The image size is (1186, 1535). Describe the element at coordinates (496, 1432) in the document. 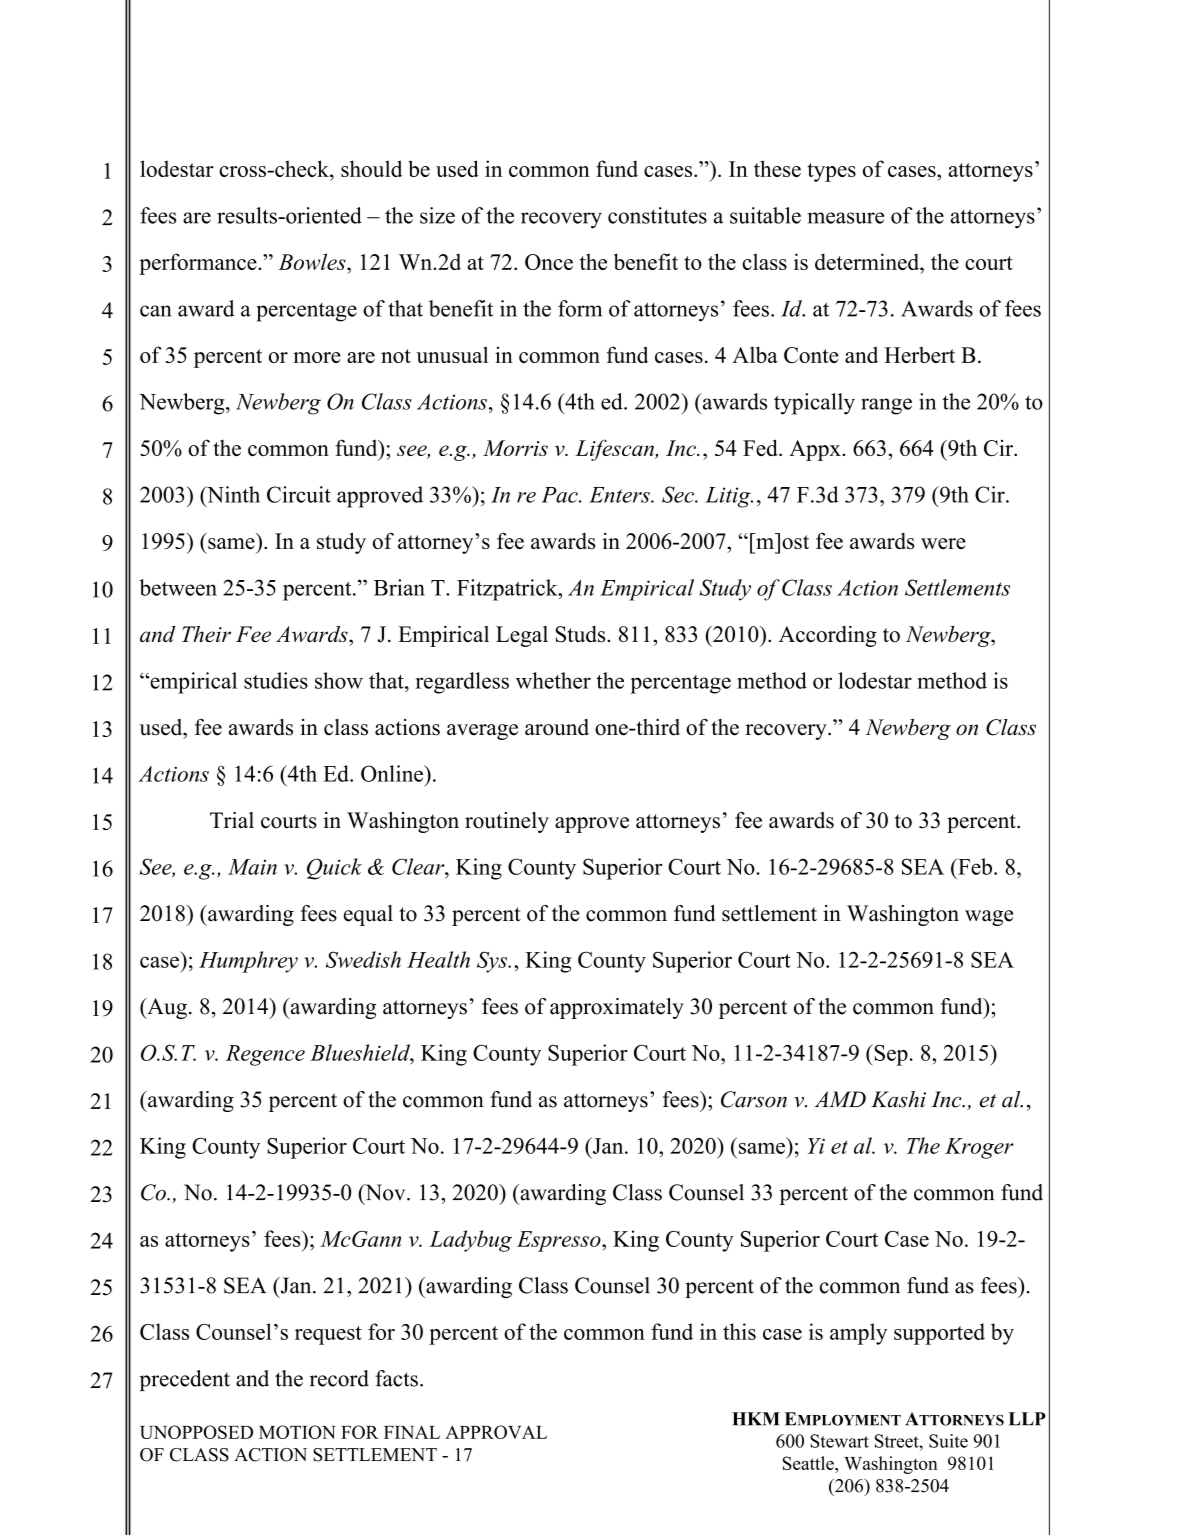

I see `APPROVAL` at that location.
